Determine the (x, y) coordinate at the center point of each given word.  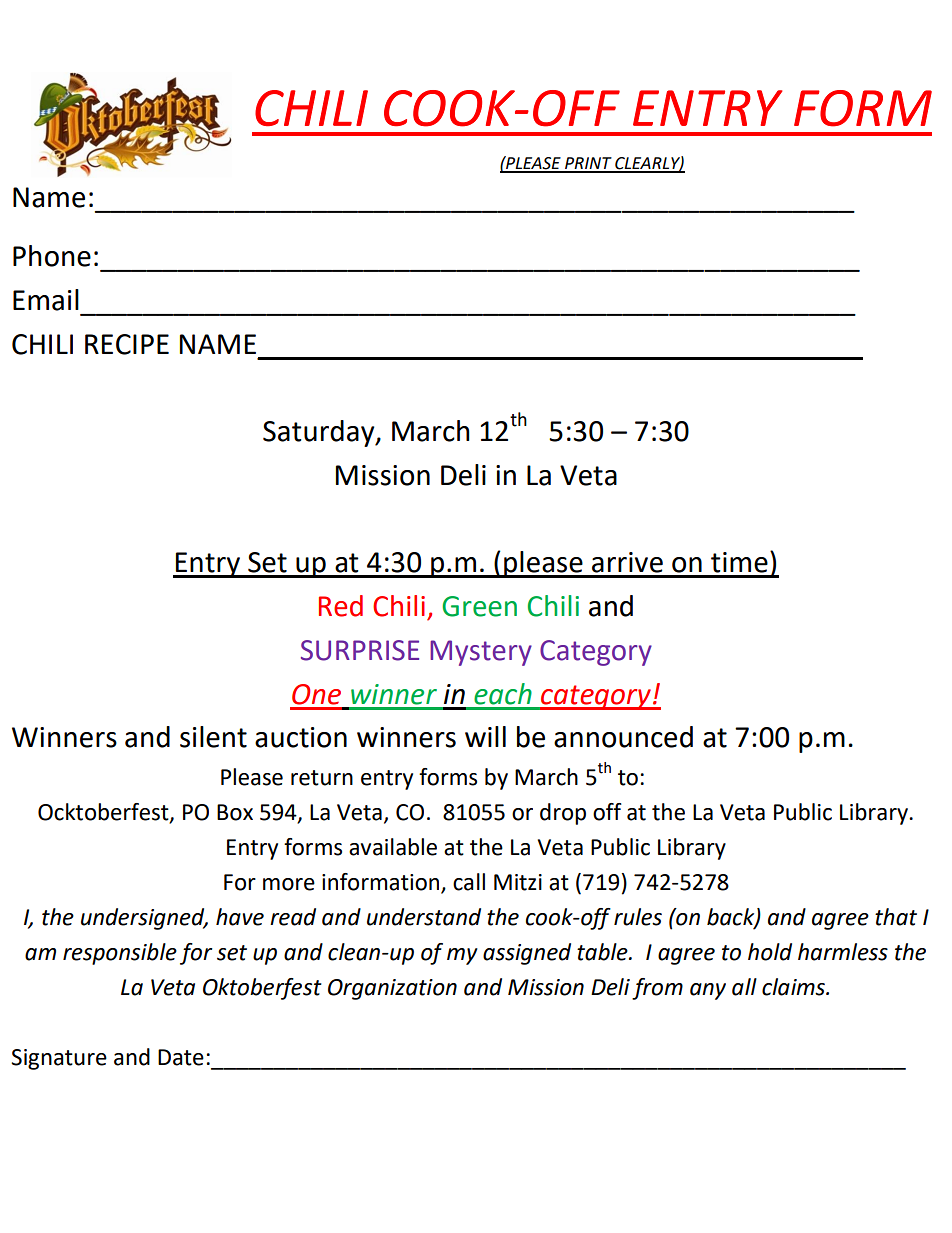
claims (794, 987)
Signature (59, 1059)
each (503, 694)
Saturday (320, 433)
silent (213, 737)
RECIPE (127, 344)
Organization (392, 989)
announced (623, 737)
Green (479, 606)
